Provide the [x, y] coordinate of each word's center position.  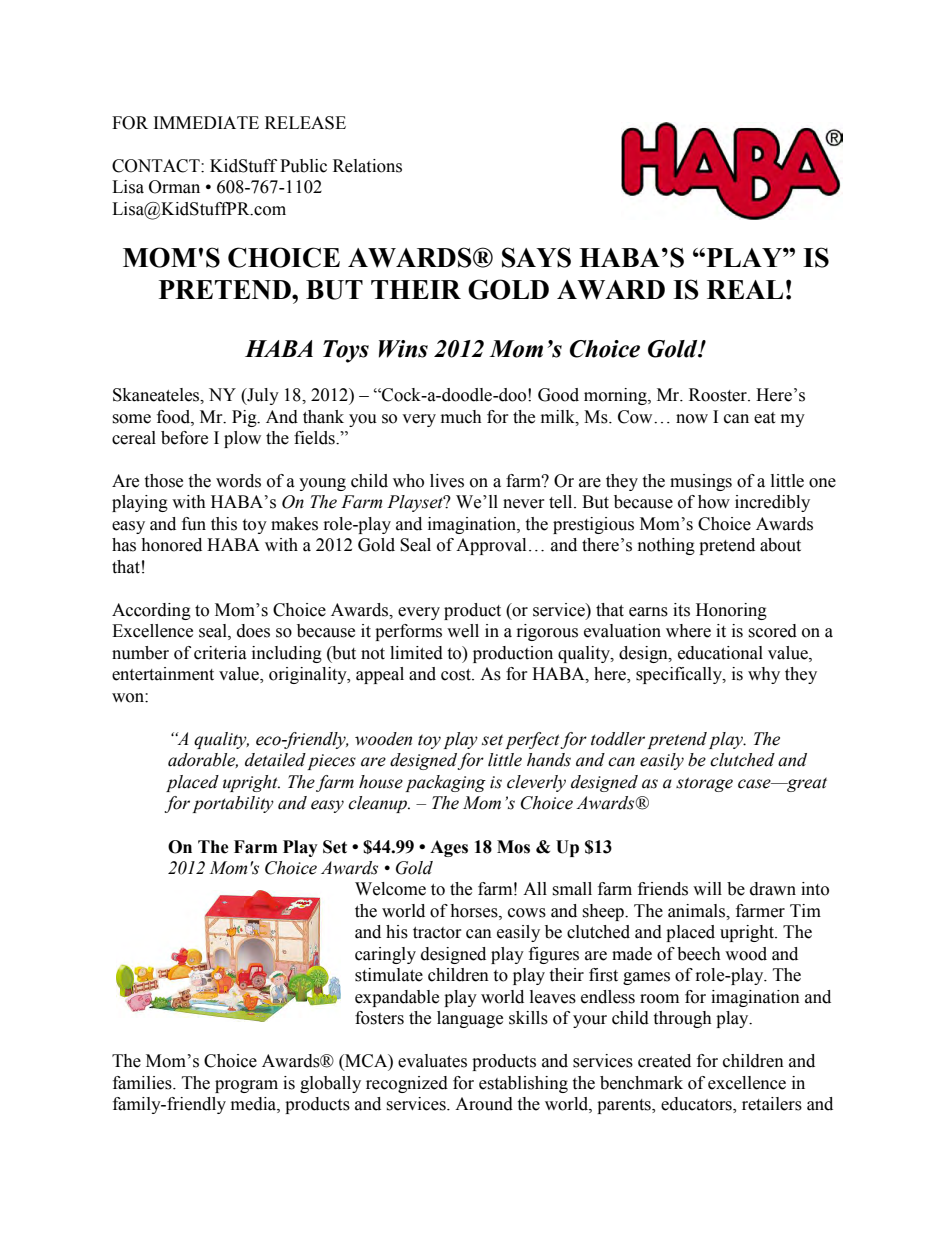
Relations [367, 166]
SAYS [536, 257]
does [253, 631]
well [463, 631]
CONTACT [157, 166]
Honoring [731, 611]
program [246, 1086]
